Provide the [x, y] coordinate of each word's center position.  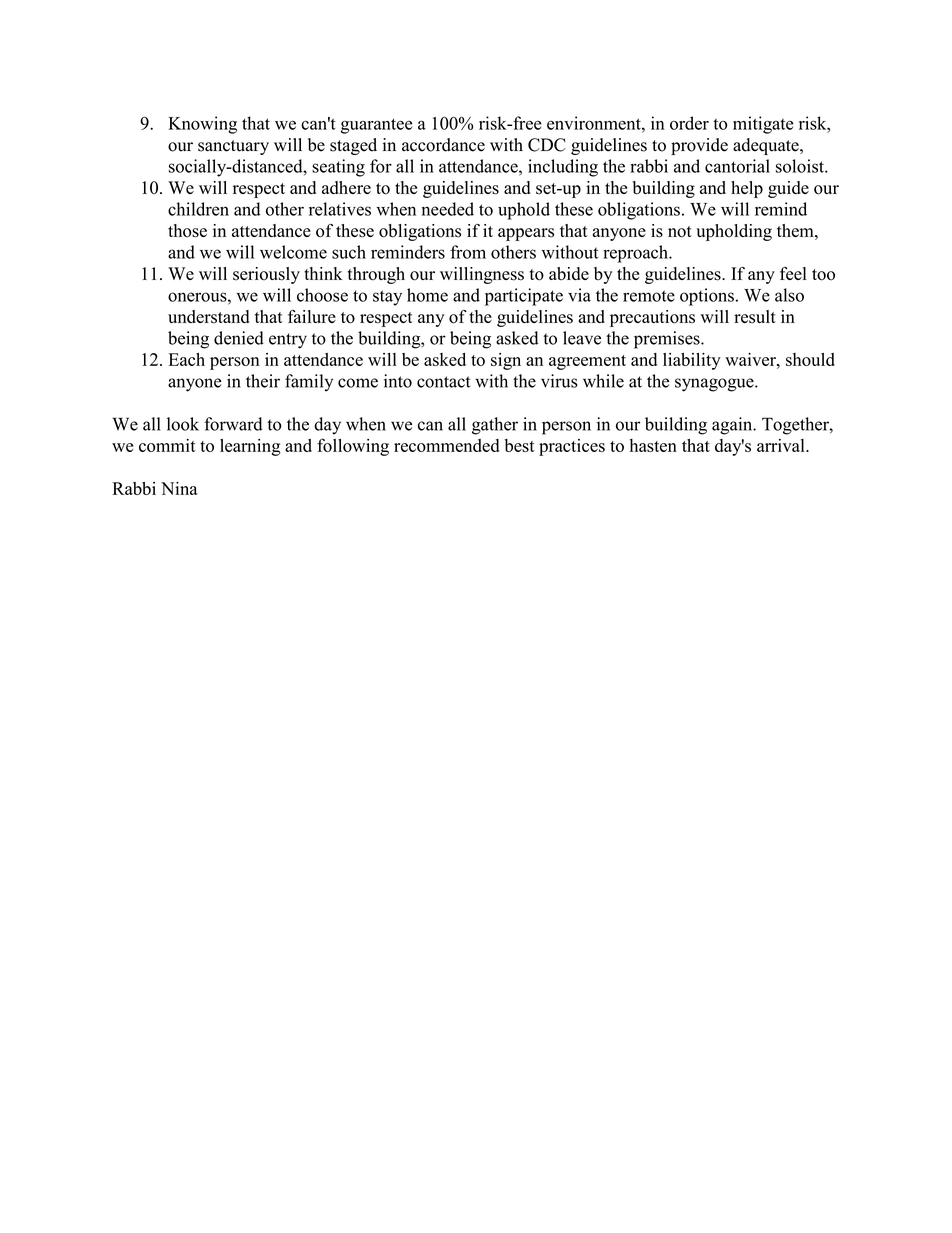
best [519, 445]
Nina [179, 488]
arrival [782, 445]
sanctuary [233, 147]
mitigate [763, 125]
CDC [547, 145]
